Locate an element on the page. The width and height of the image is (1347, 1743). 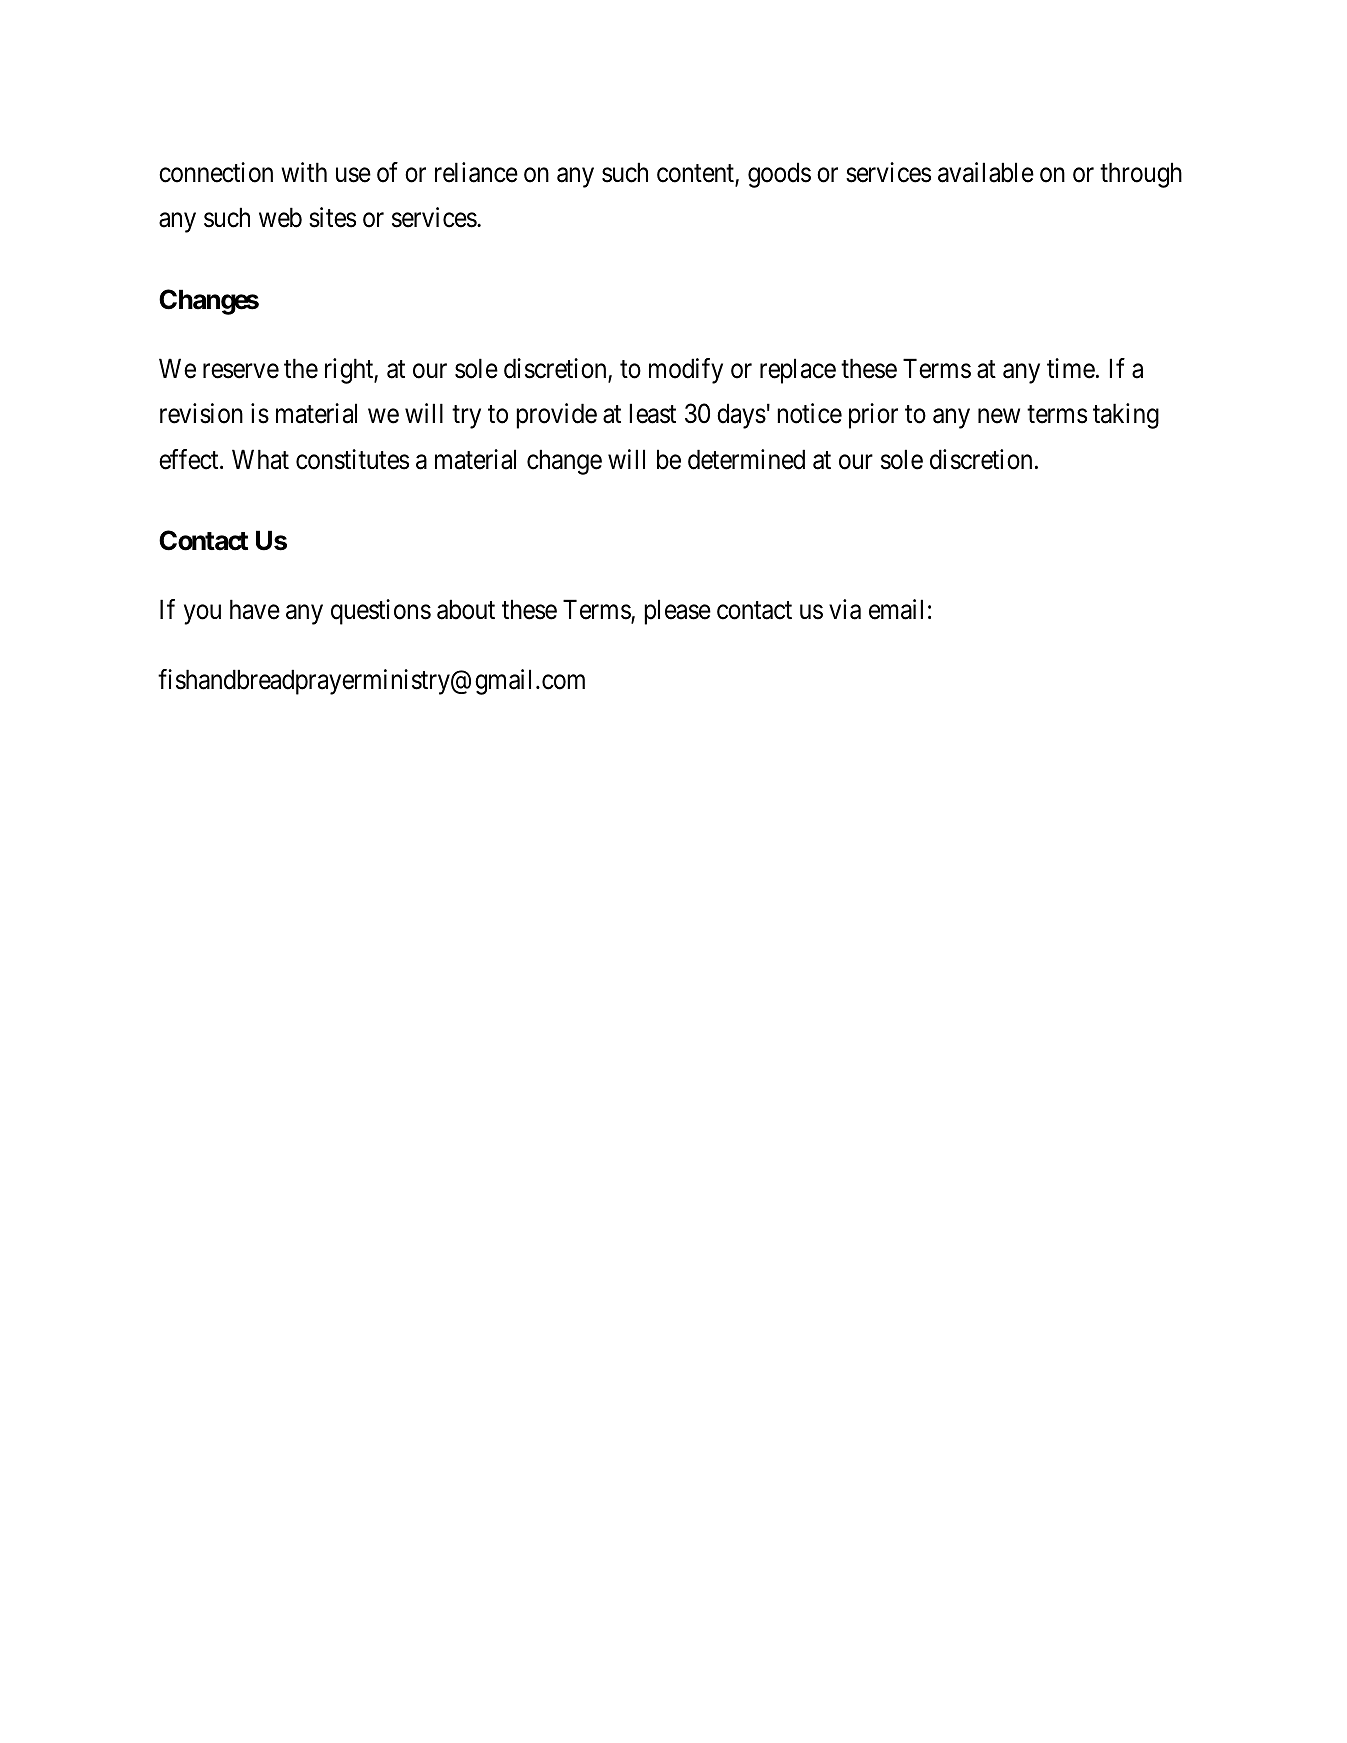
please is located at coordinates (677, 612).
